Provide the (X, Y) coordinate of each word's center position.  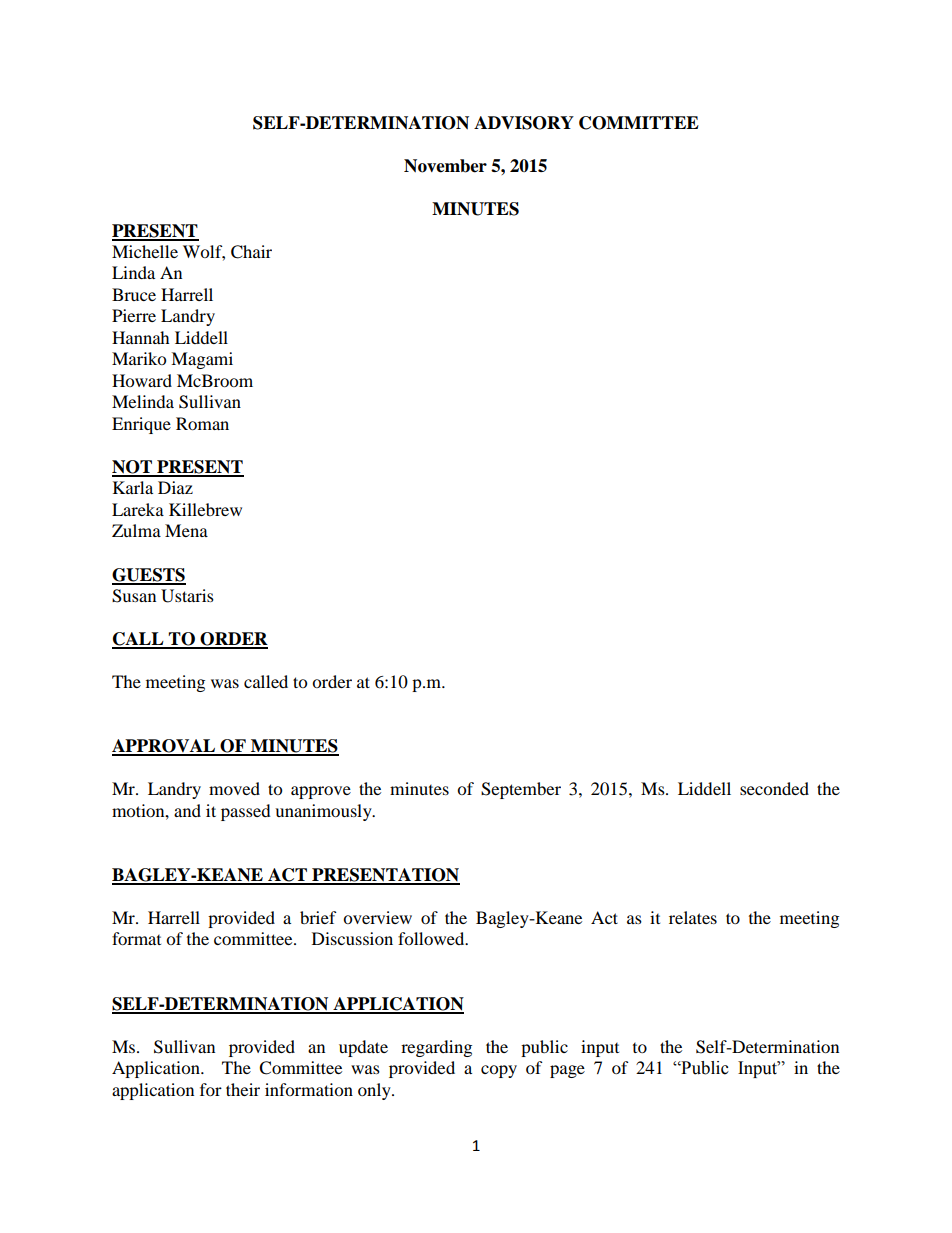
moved (234, 788)
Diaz (175, 487)
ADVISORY (524, 123)
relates (693, 917)
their (243, 1089)
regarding (436, 1048)
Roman (202, 423)
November (445, 166)
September (521, 790)
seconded (774, 788)
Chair (251, 252)
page (567, 1071)
